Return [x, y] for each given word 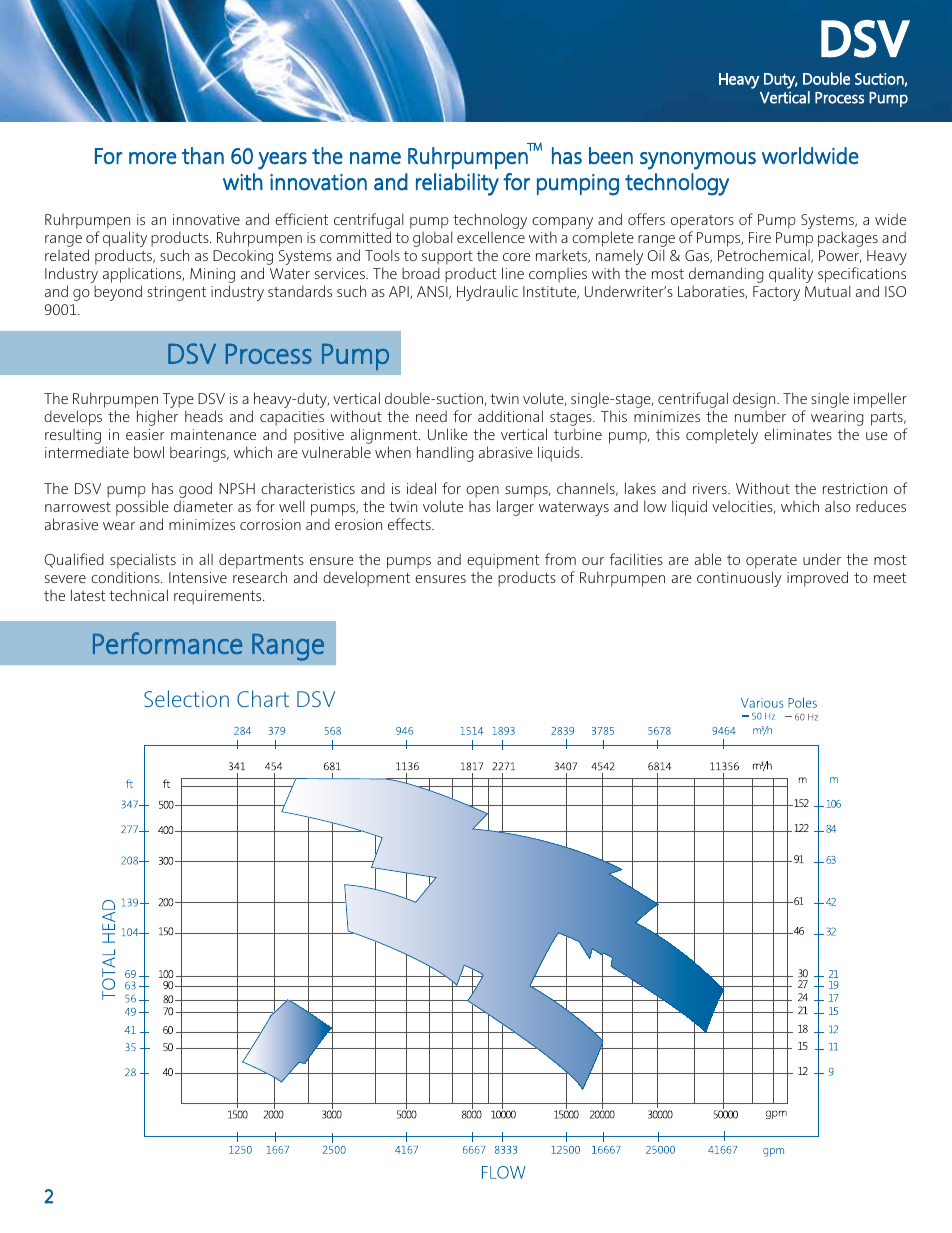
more [153, 158]
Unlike [448, 434]
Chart [263, 698]
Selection [186, 698]
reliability [457, 184]
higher [157, 418]
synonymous [698, 161]
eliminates [798, 434]
